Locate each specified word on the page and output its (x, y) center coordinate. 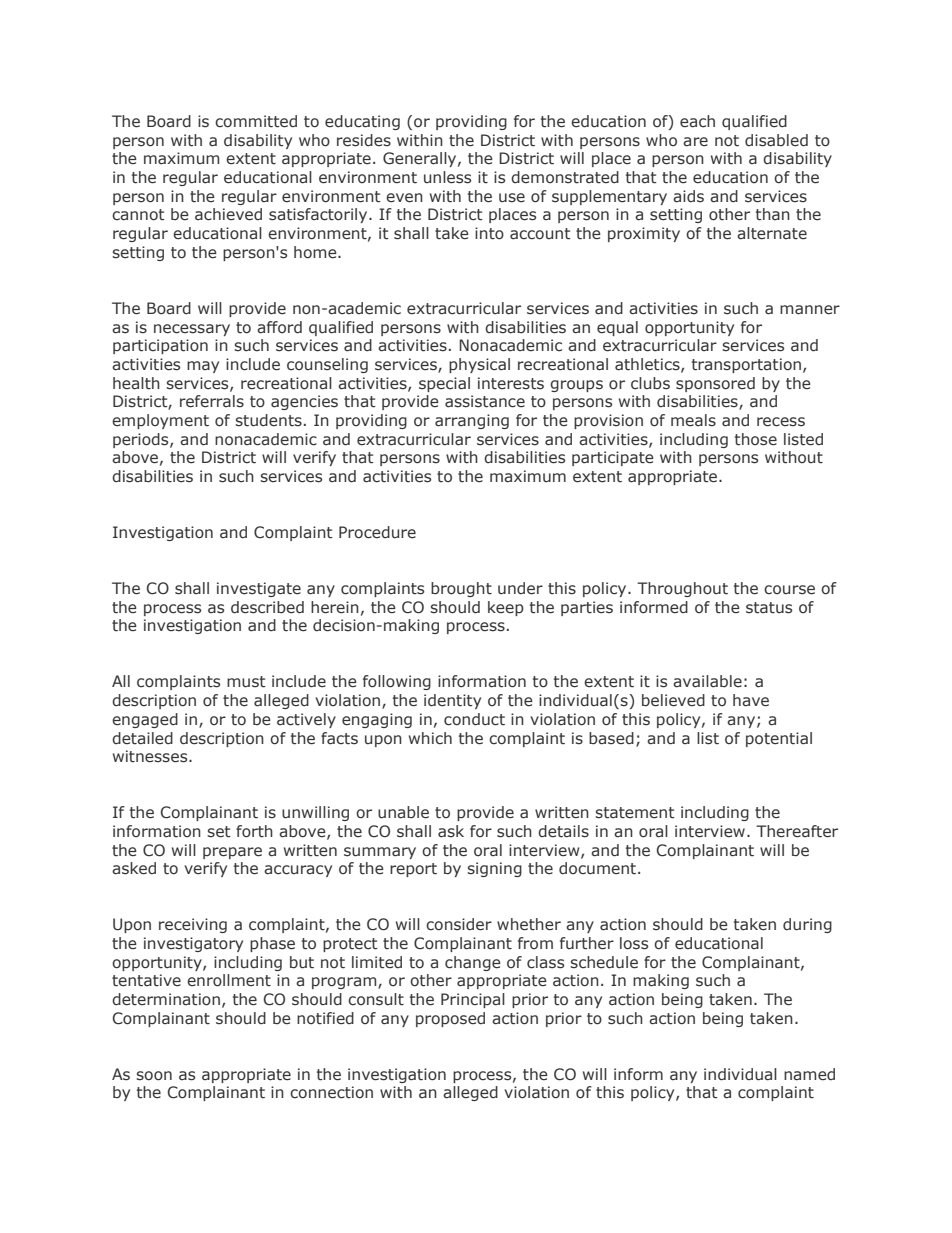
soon (154, 1076)
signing (494, 869)
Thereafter (797, 831)
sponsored (715, 384)
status (769, 608)
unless (447, 177)
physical (479, 365)
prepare (232, 853)
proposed (450, 1019)
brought (461, 589)
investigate (259, 589)
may (203, 367)
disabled (776, 140)
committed (256, 121)
